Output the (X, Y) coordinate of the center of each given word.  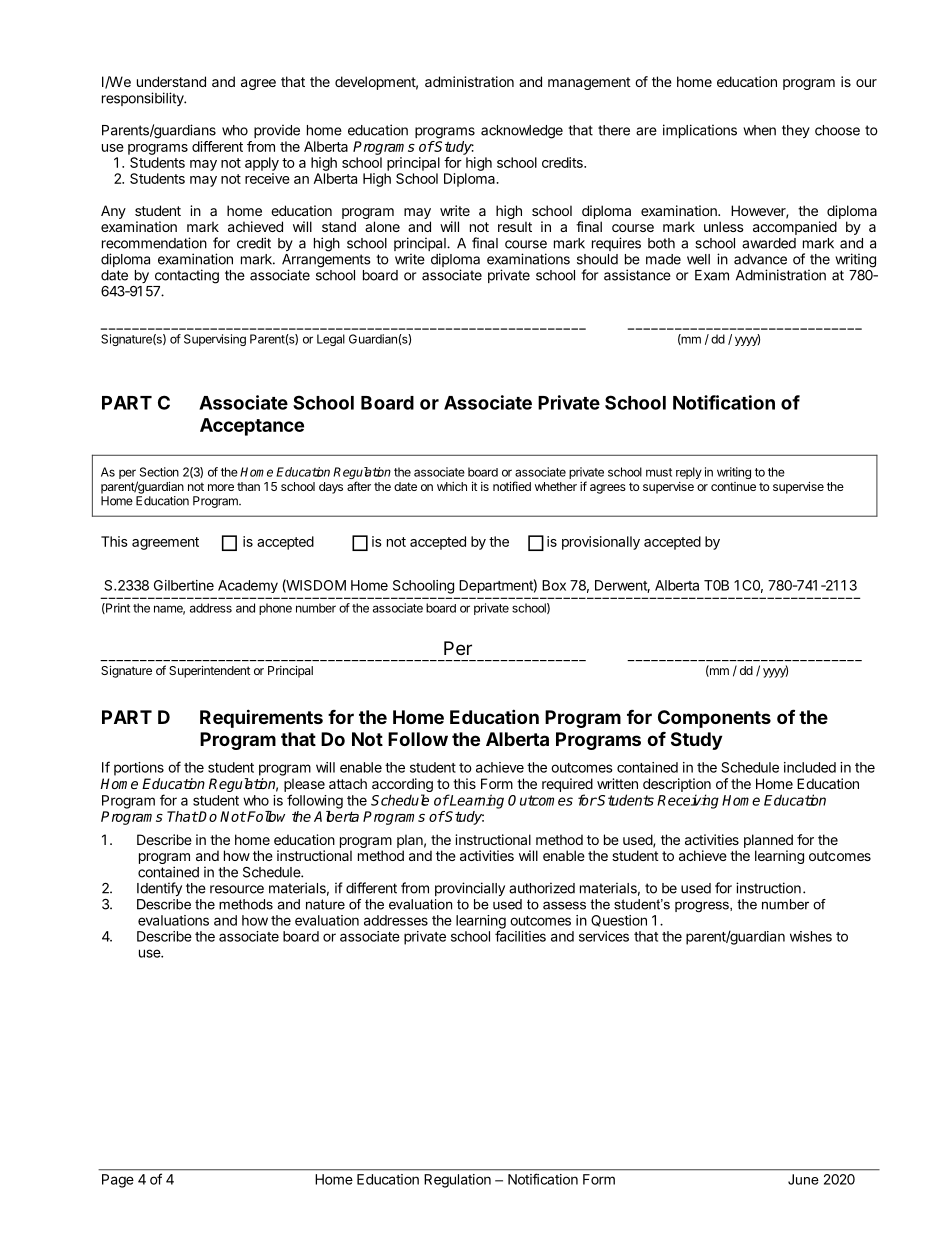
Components (714, 719)
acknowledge (522, 132)
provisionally (601, 543)
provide (277, 131)
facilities (520, 936)
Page (118, 1181)
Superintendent (209, 672)
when (759, 130)
